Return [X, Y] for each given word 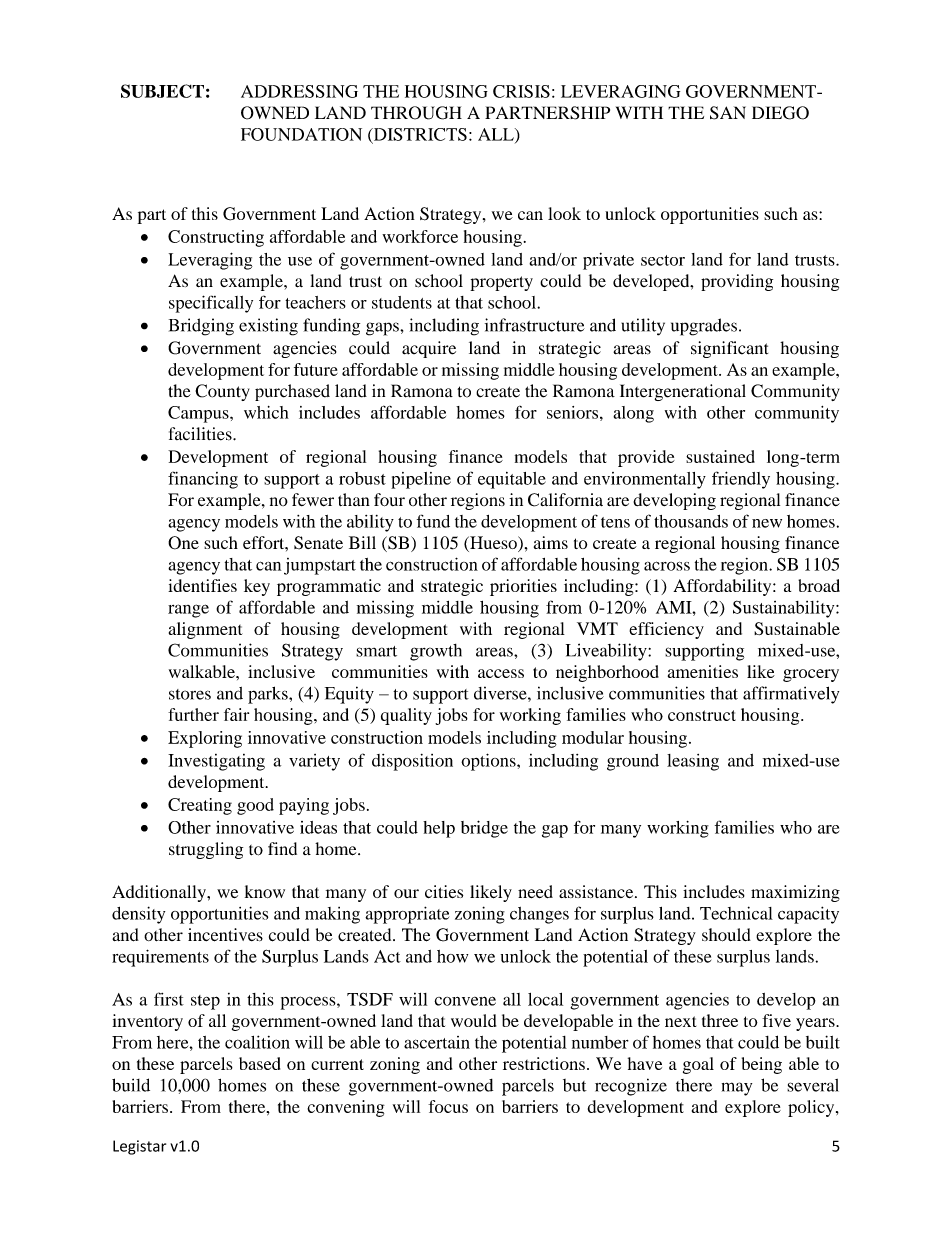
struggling [206, 850]
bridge [484, 829]
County [222, 392]
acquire [429, 349]
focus [448, 1106]
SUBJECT [162, 91]
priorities [523, 587]
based [259, 1063]
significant [729, 349]
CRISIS [521, 91]
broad [819, 585]
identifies [202, 585]
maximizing [795, 893]
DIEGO [780, 113]
